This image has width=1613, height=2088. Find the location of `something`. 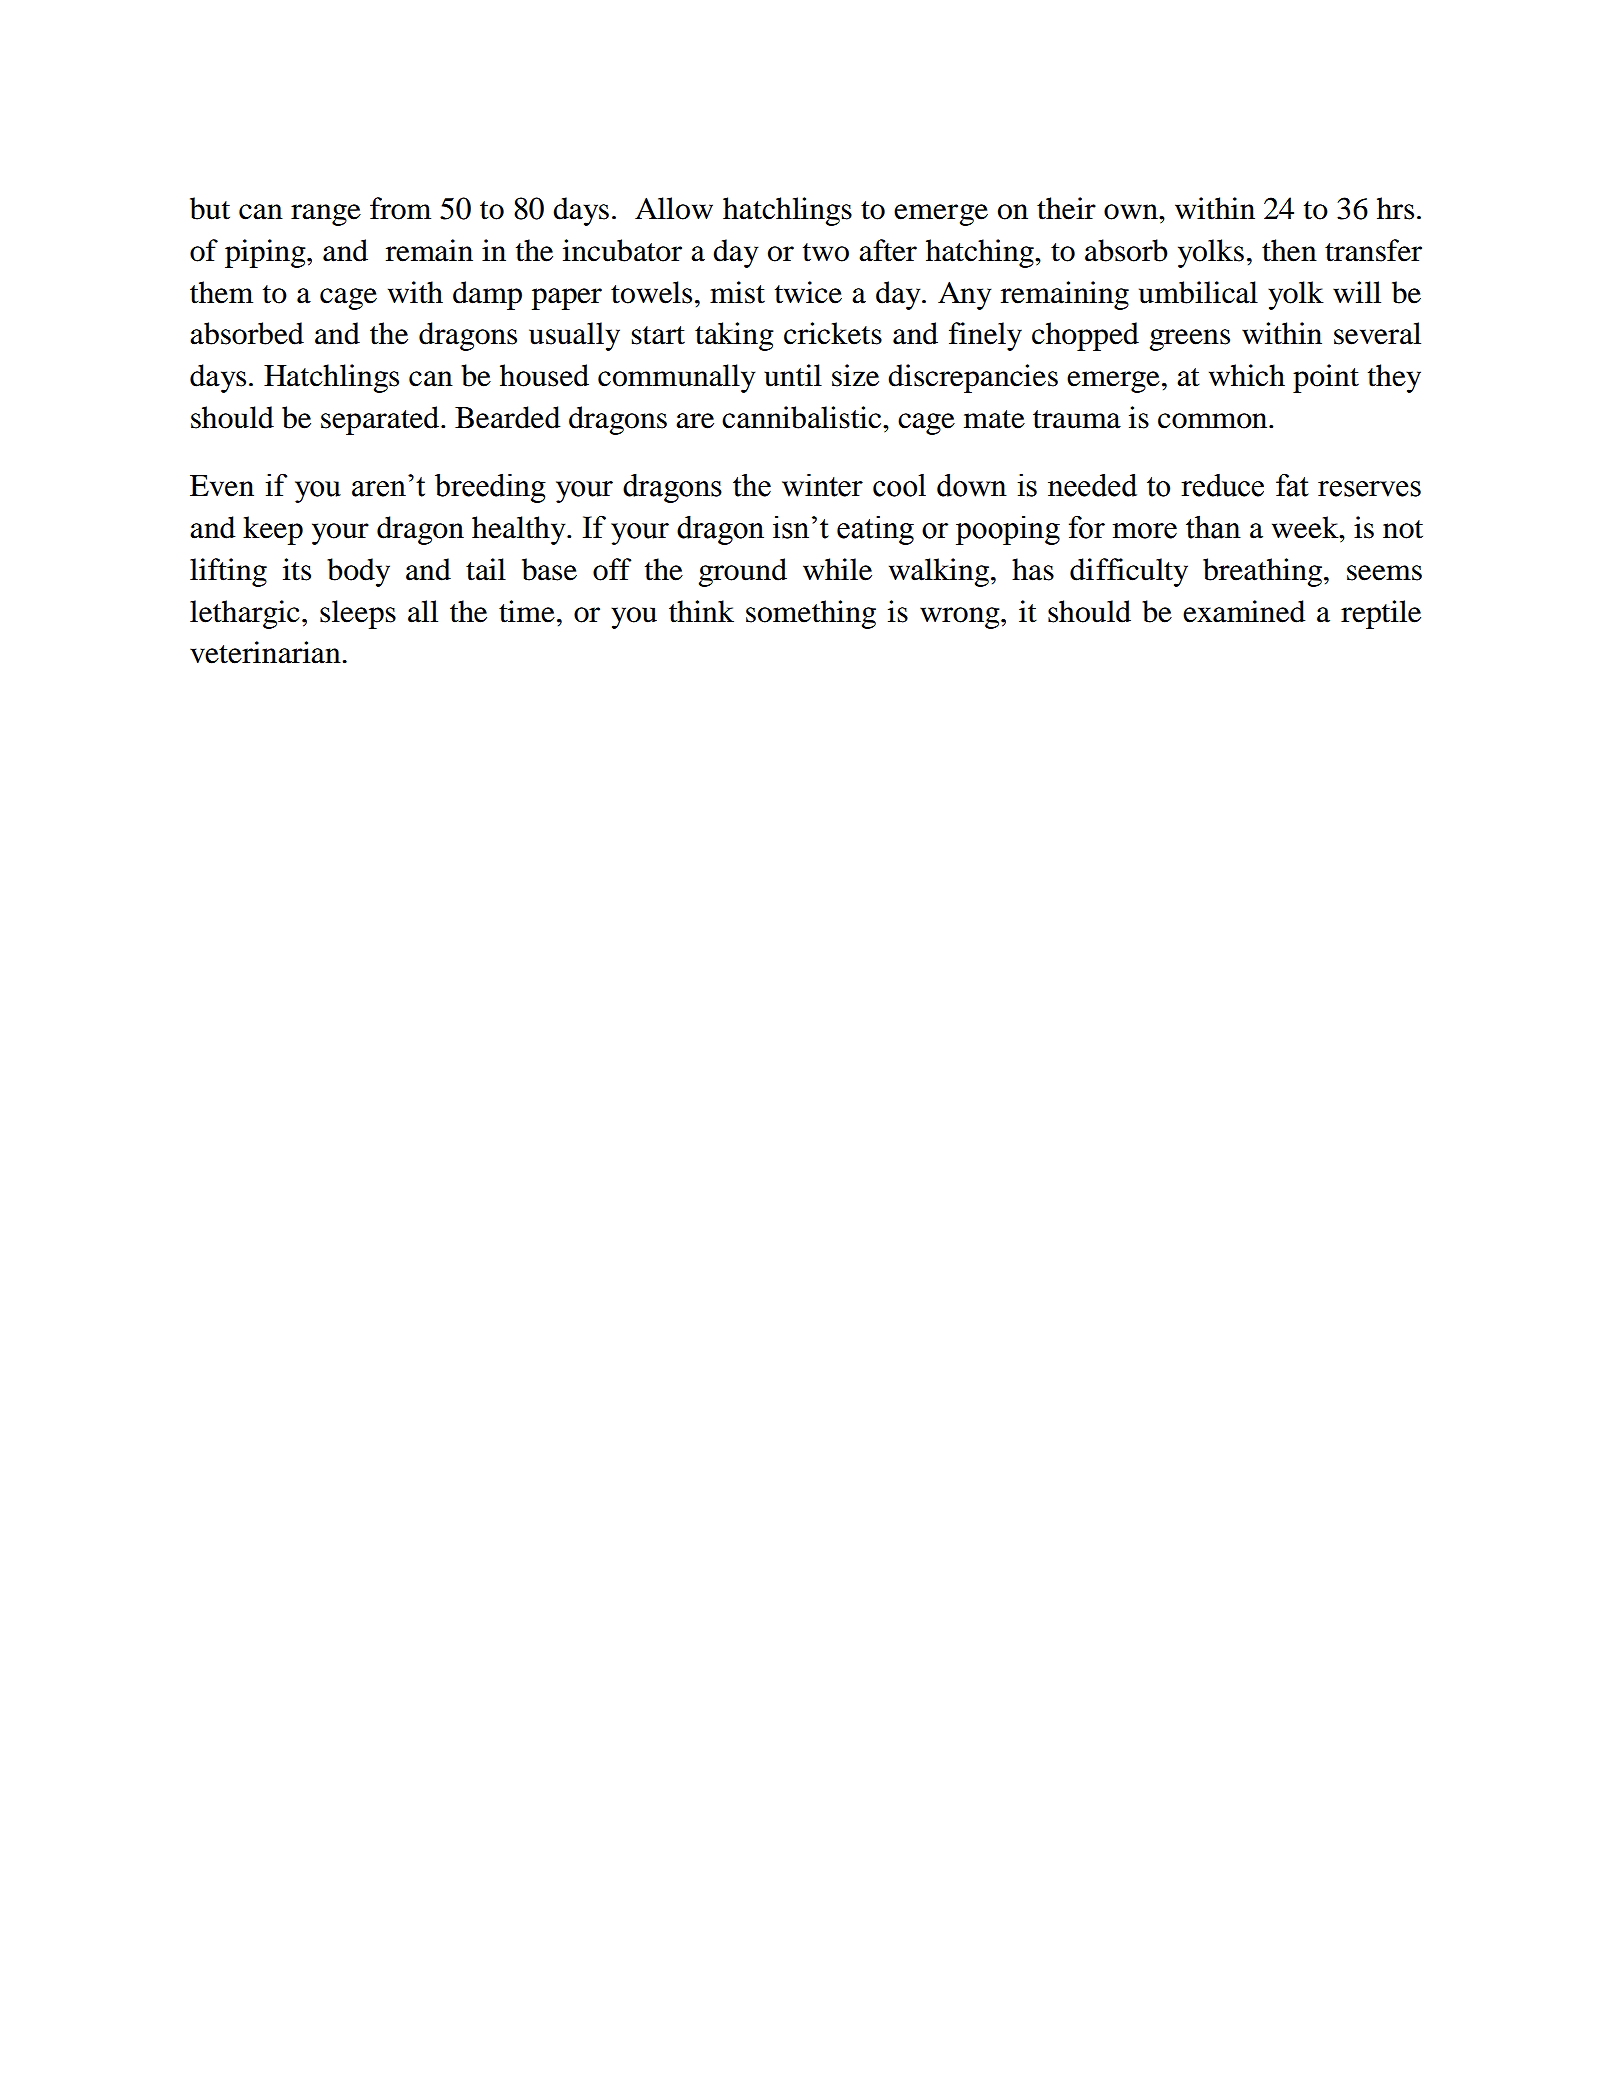

something is located at coordinates (811, 614).
